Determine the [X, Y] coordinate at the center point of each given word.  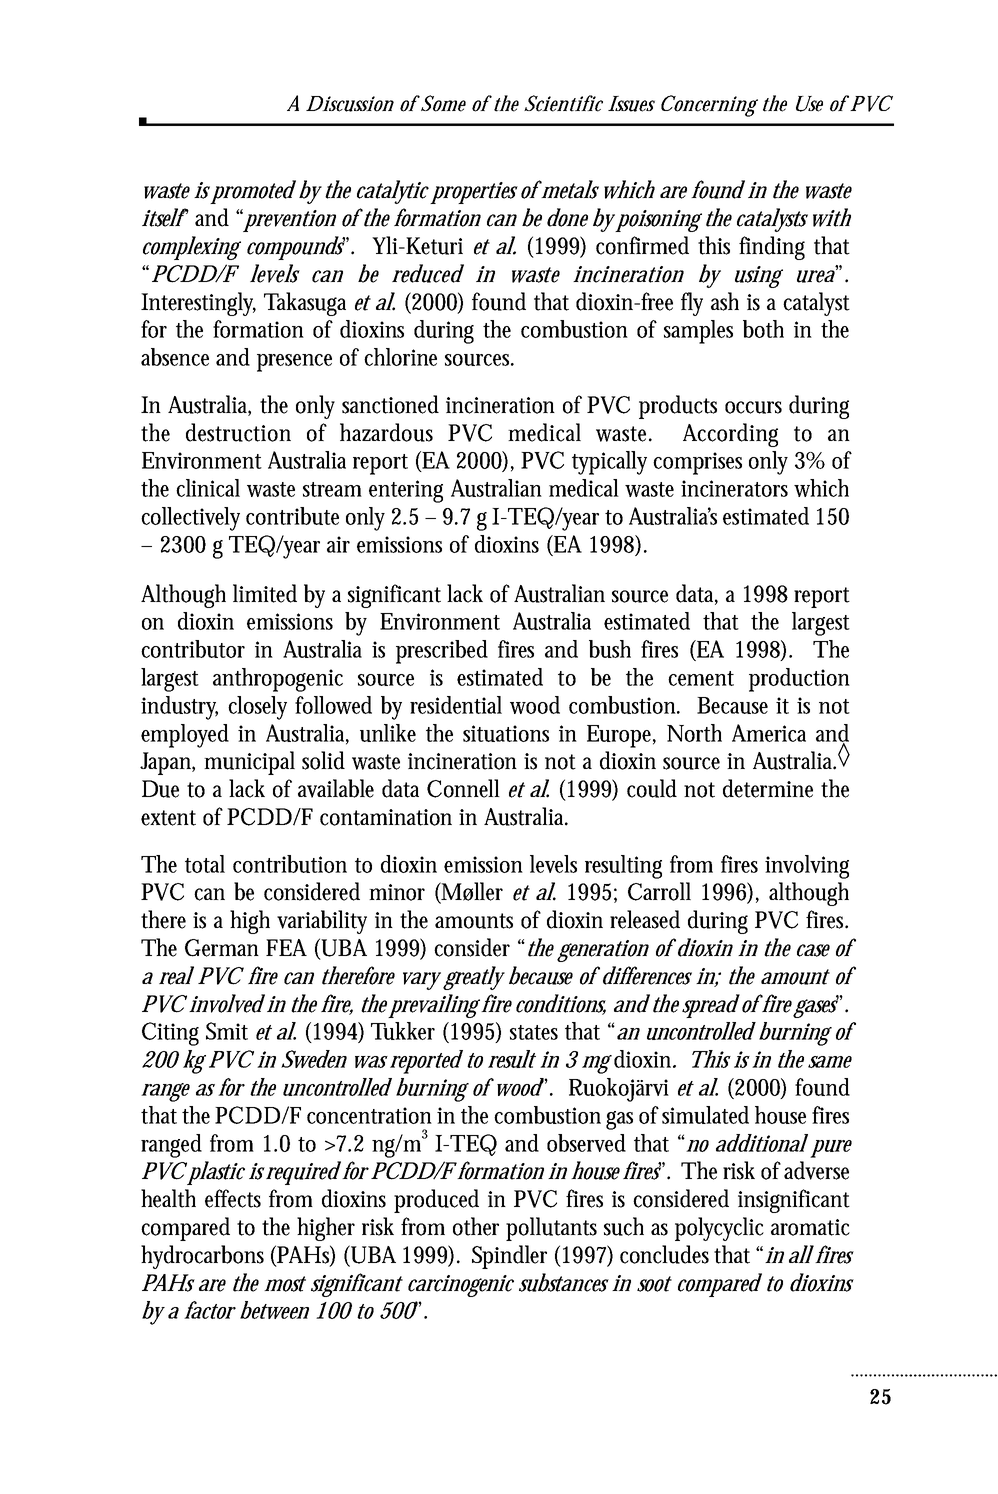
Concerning [709, 106]
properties [474, 193]
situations [506, 733]
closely [257, 708]
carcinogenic [461, 1286]
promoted [253, 192]
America [769, 733]
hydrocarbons [202, 1257]
